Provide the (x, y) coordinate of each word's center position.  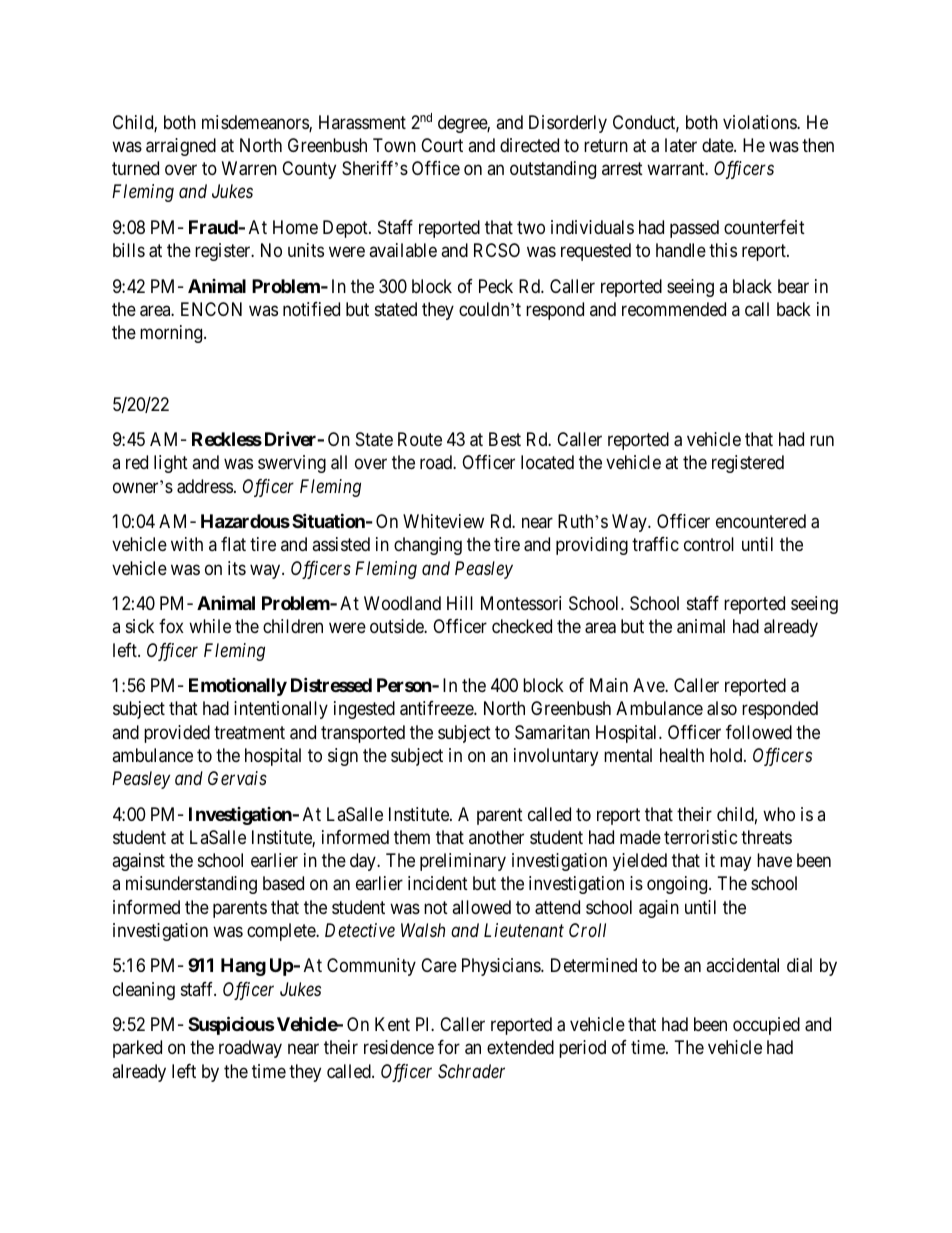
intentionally (281, 710)
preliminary (463, 862)
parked (137, 1049)
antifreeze (437, 708)
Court (442, 145)
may (735, 864)
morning (172, 334)
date (718, 145)
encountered (761, 521)
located (547, 462)
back (794, 309)
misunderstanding (191, 885)
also (722, 708)
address (205, 486)
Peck (496, 286)
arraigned (181, 147)
